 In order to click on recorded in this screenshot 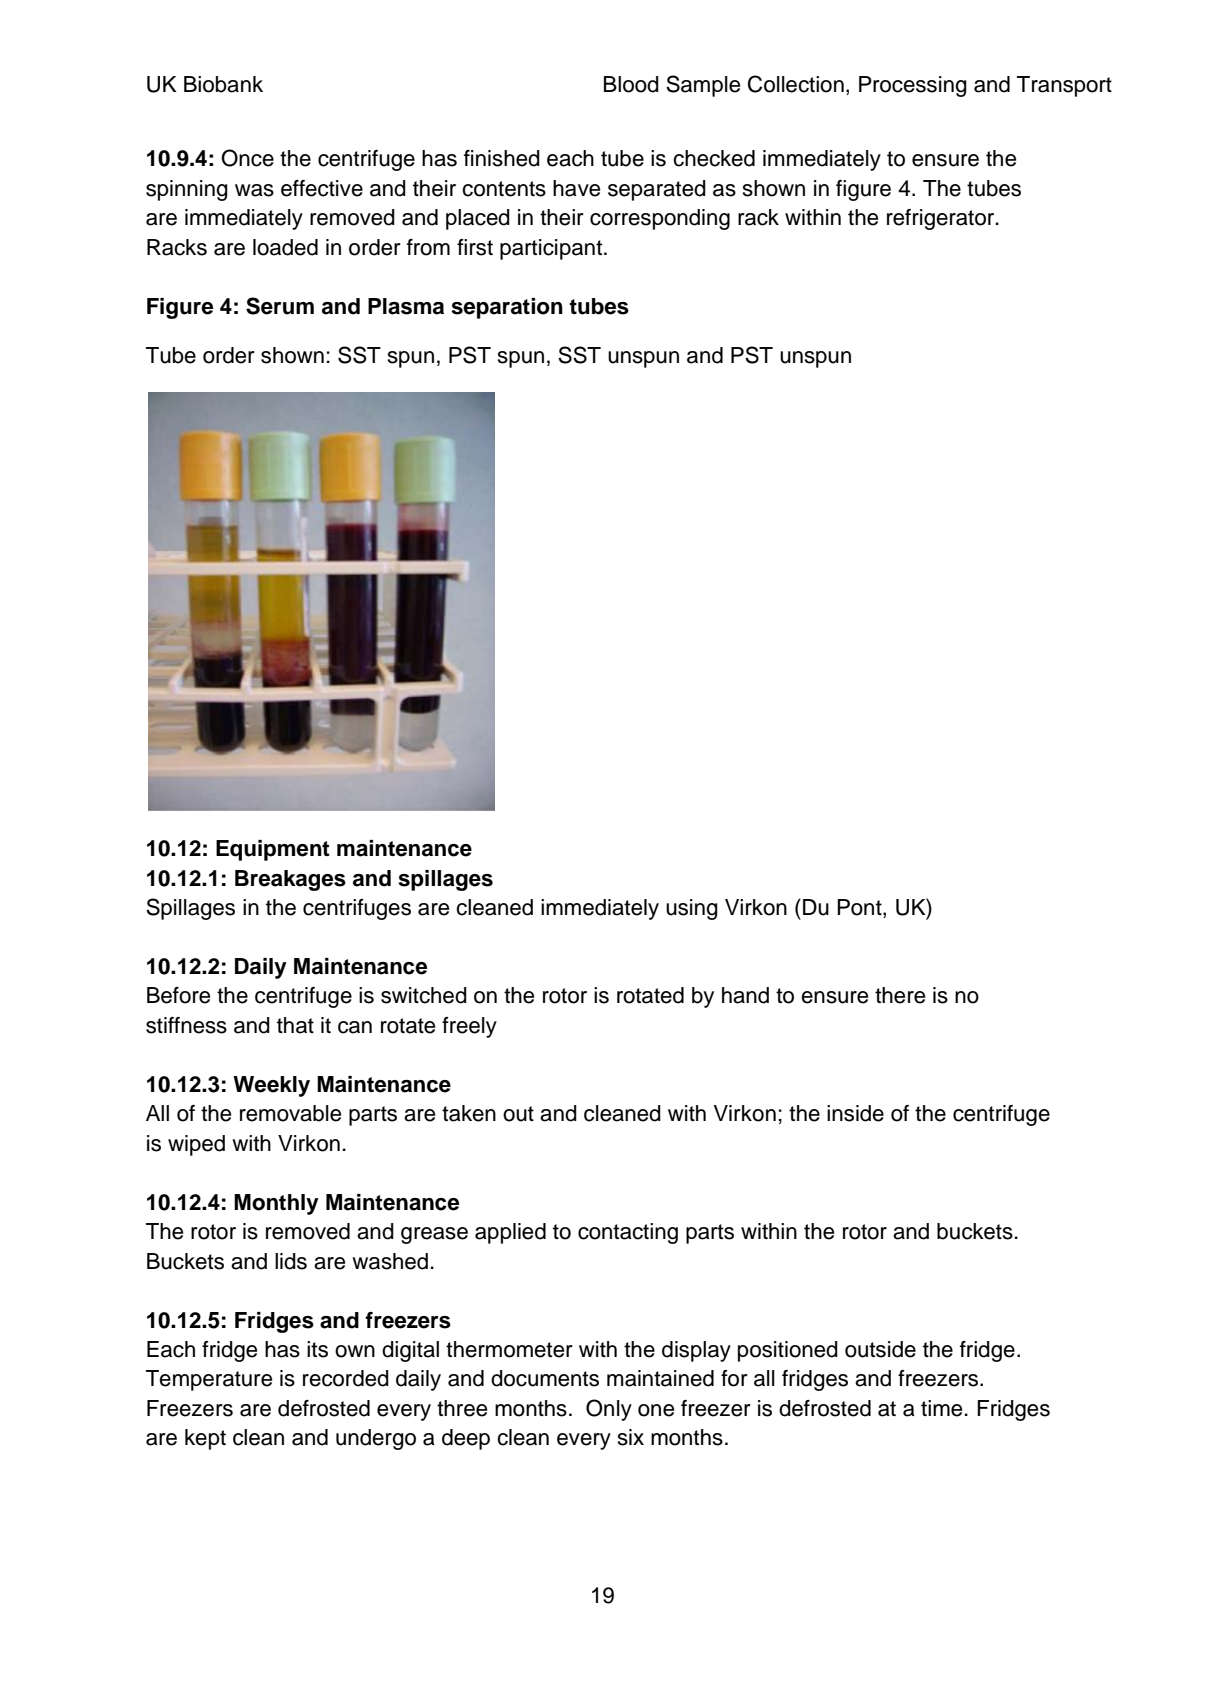, I will do `click(346, 1378)`.
